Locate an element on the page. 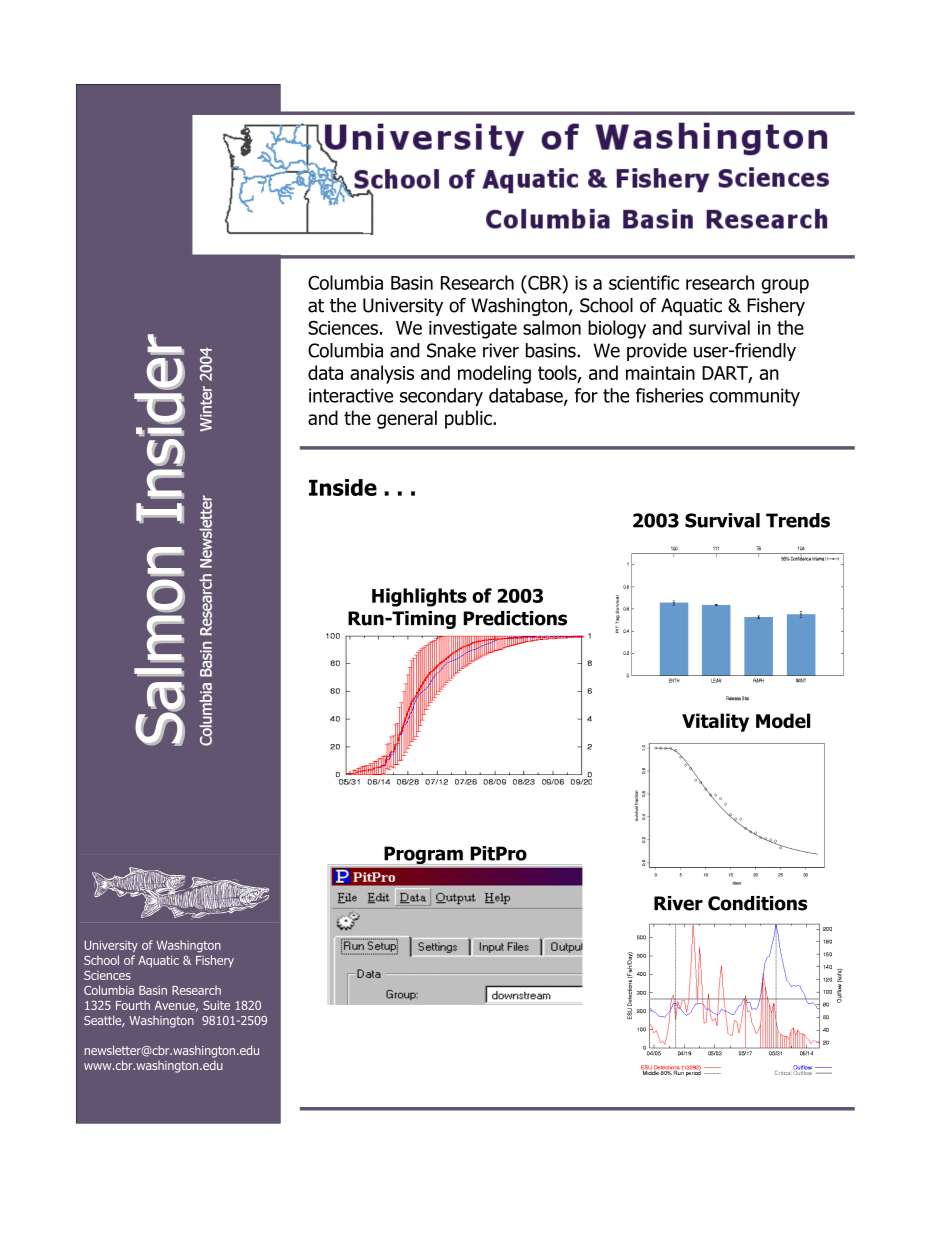  Suite is located at coordinates (216, 1005).
